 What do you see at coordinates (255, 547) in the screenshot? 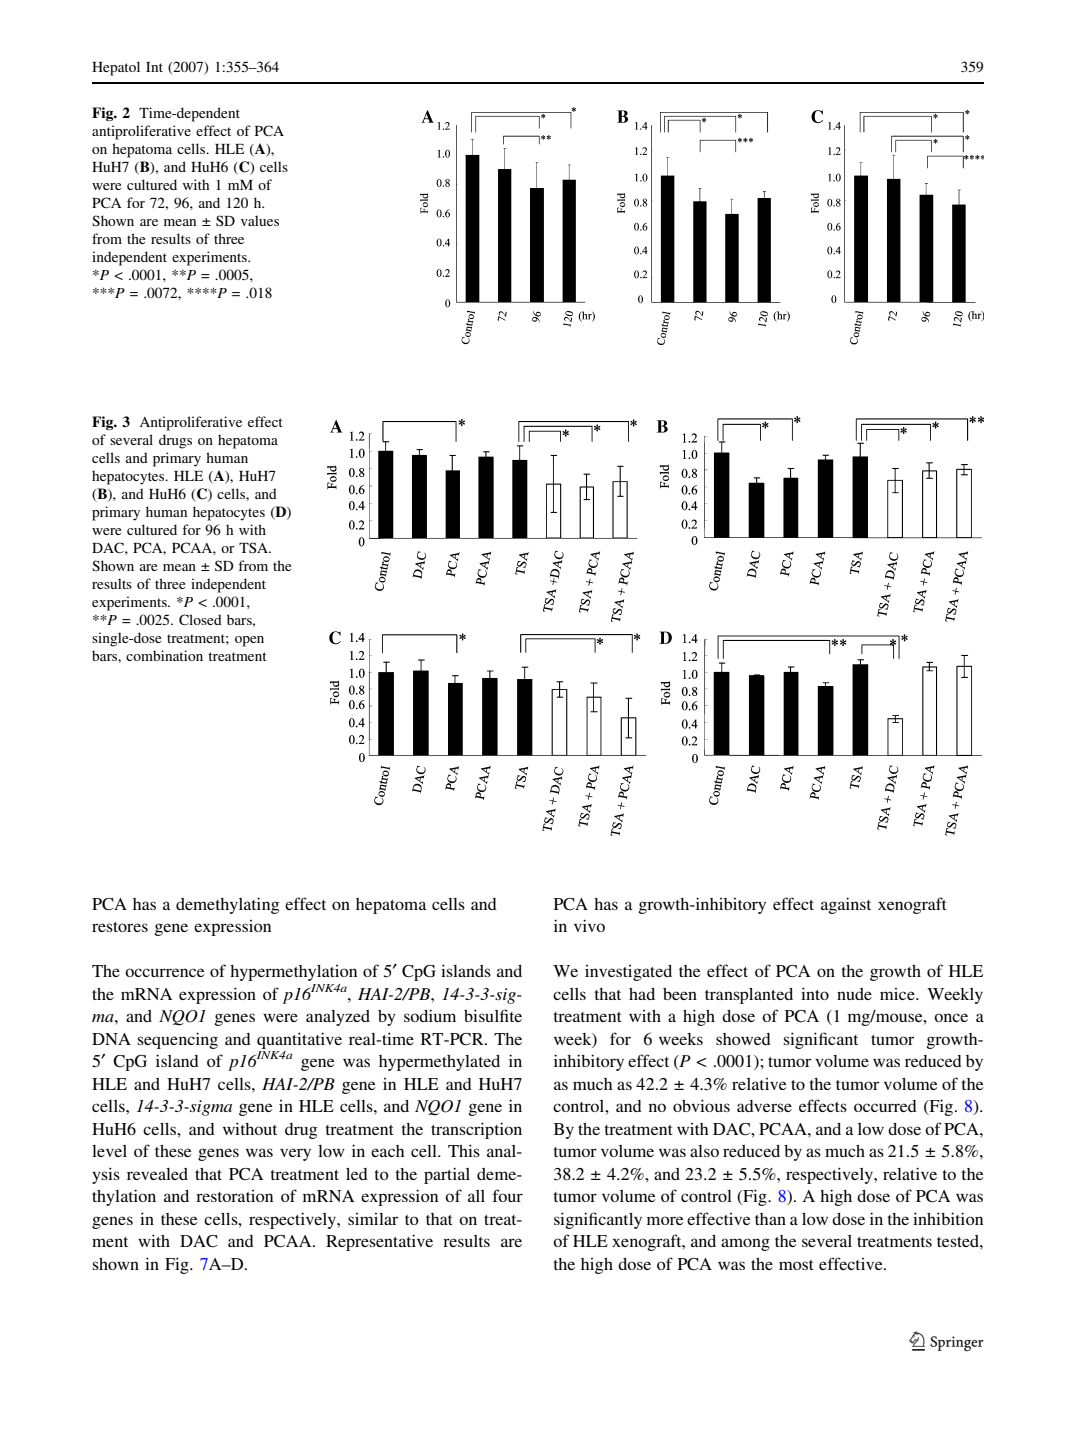
I see `TSA` at bounding box center [255, 547].
